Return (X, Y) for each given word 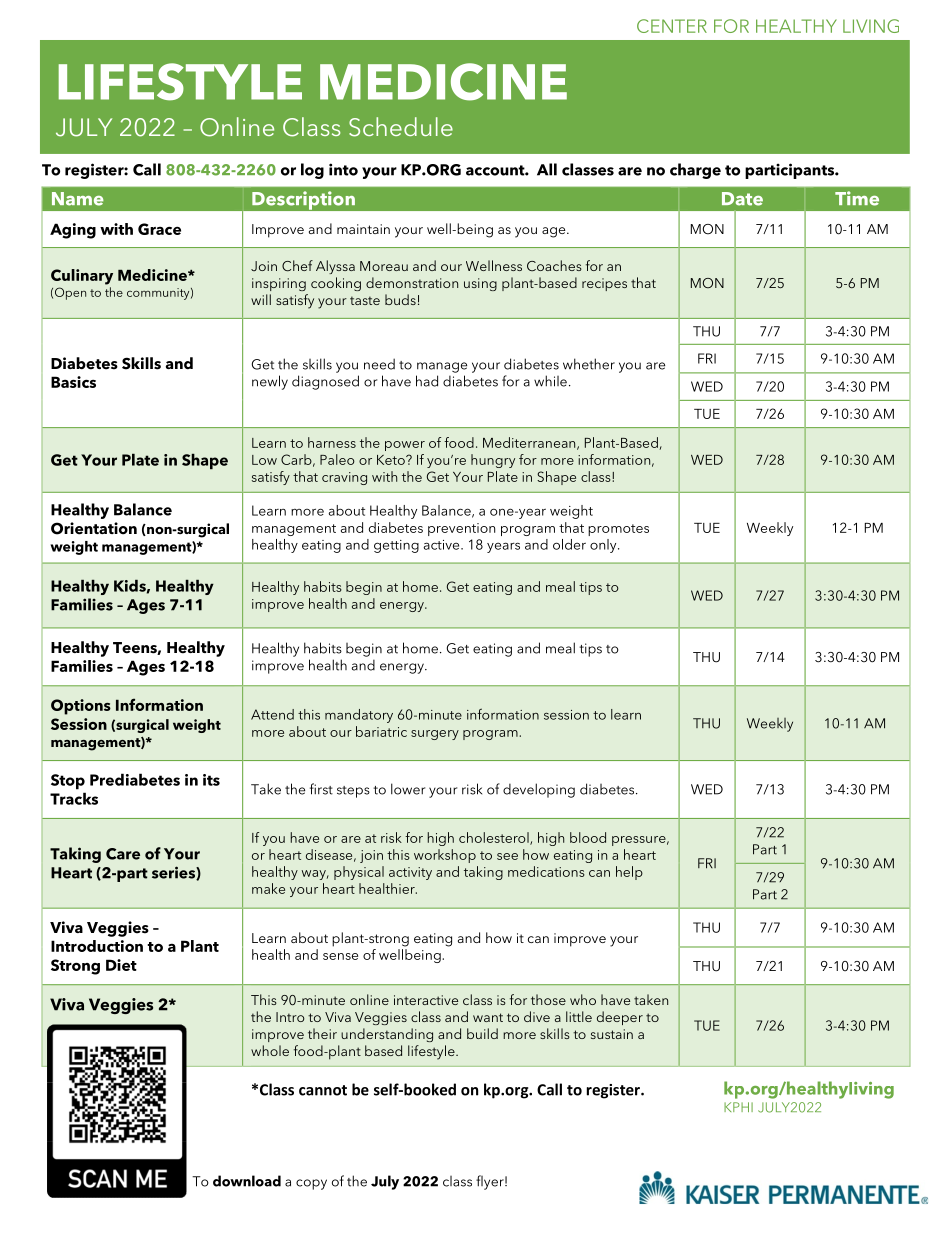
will (261, 299)
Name (78, 199)
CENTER (672, 26)
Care (123, 854)
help (629, 873)
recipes (604, 284)
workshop (445, 856)
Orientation (94, 528)
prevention (461, 529)
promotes (618, 530)
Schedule (401, 127)
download (247, 1181)
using (480, 284)
